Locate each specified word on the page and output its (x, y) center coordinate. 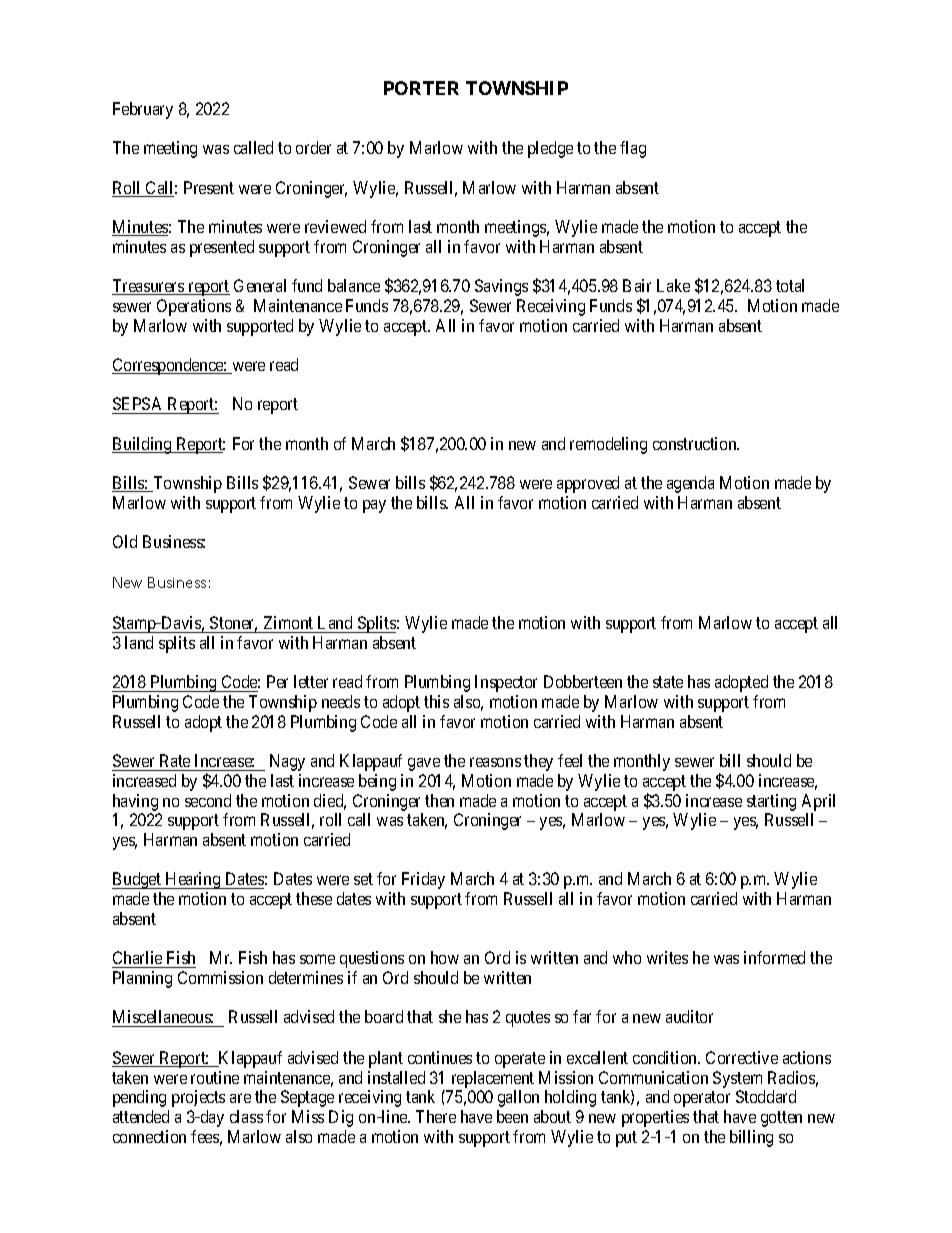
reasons (495, 762)
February (143, 110)
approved (588, 484)
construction (696, 443)
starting (771, 802)
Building (143, 445)
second (208, 800)
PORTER (421, 88)
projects (198, 1098)
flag (633, 149)
